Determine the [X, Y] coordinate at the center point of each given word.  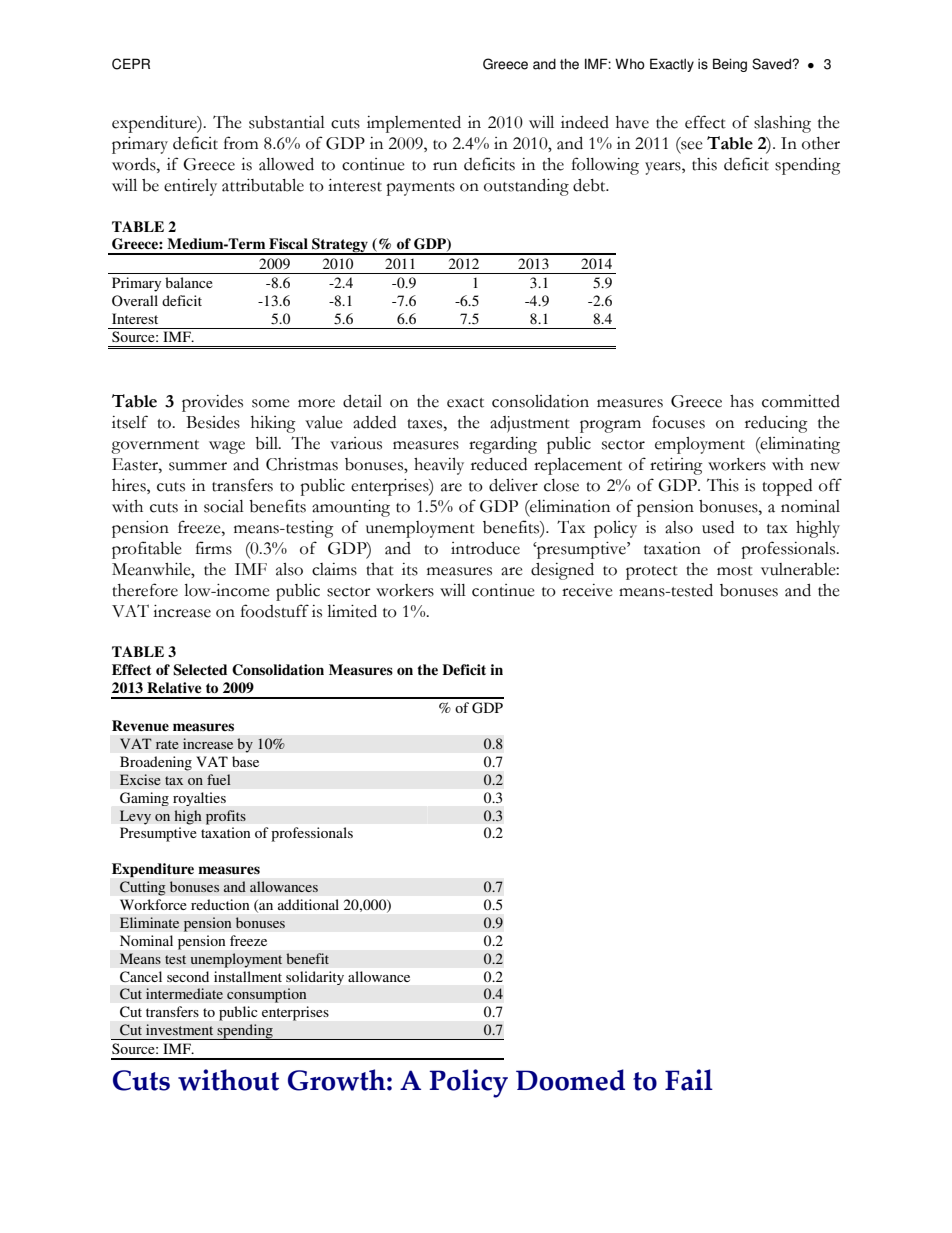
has [742, 401]
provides [212, 403]
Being [730, 65]
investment [179, 1029]
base [245, 761]
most [735, 571]
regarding [503, 445]
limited [352, 611]
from [241, 143]
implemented [414, 124]
